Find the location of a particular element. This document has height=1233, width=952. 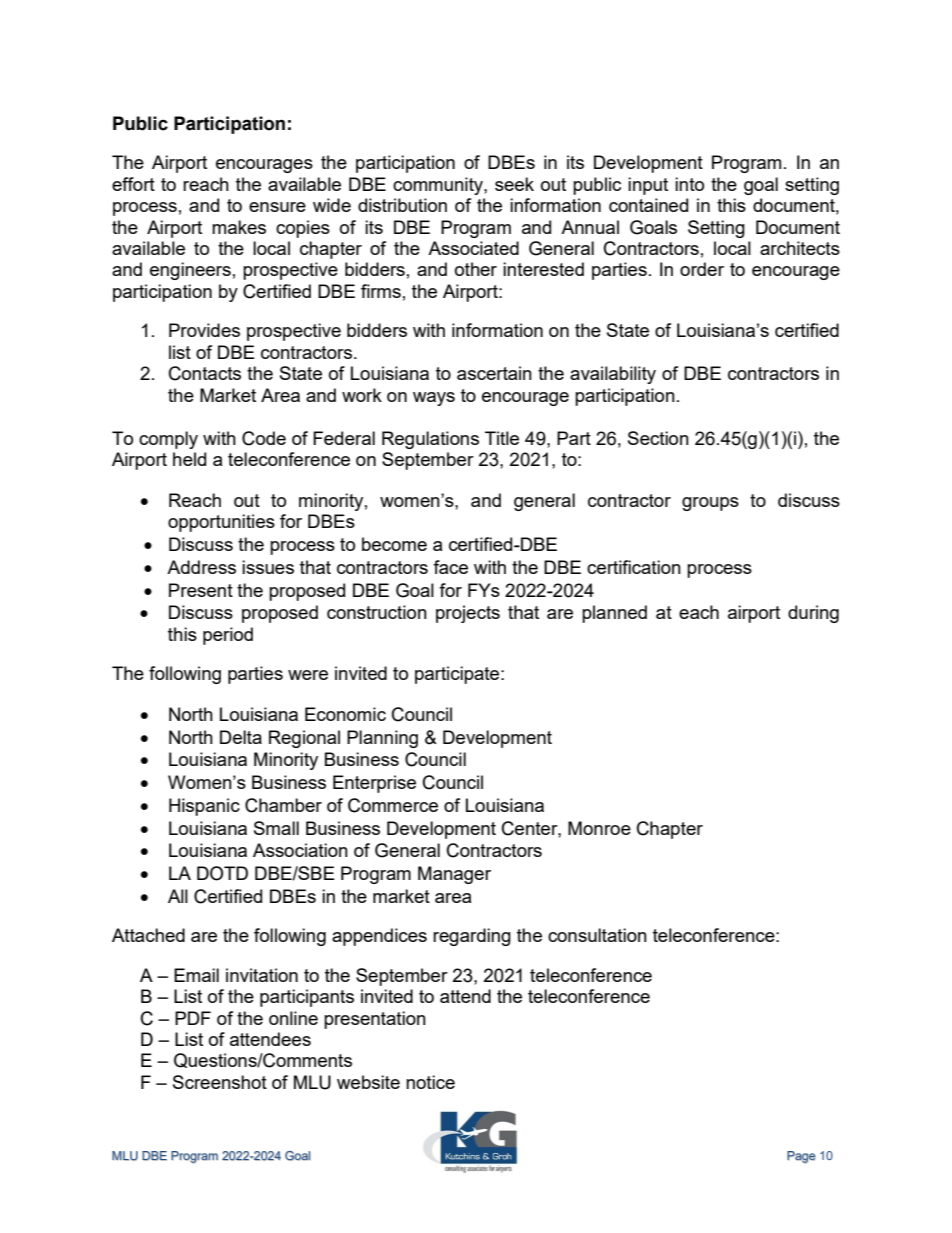

notice is located at coordinates (430, 1082).
